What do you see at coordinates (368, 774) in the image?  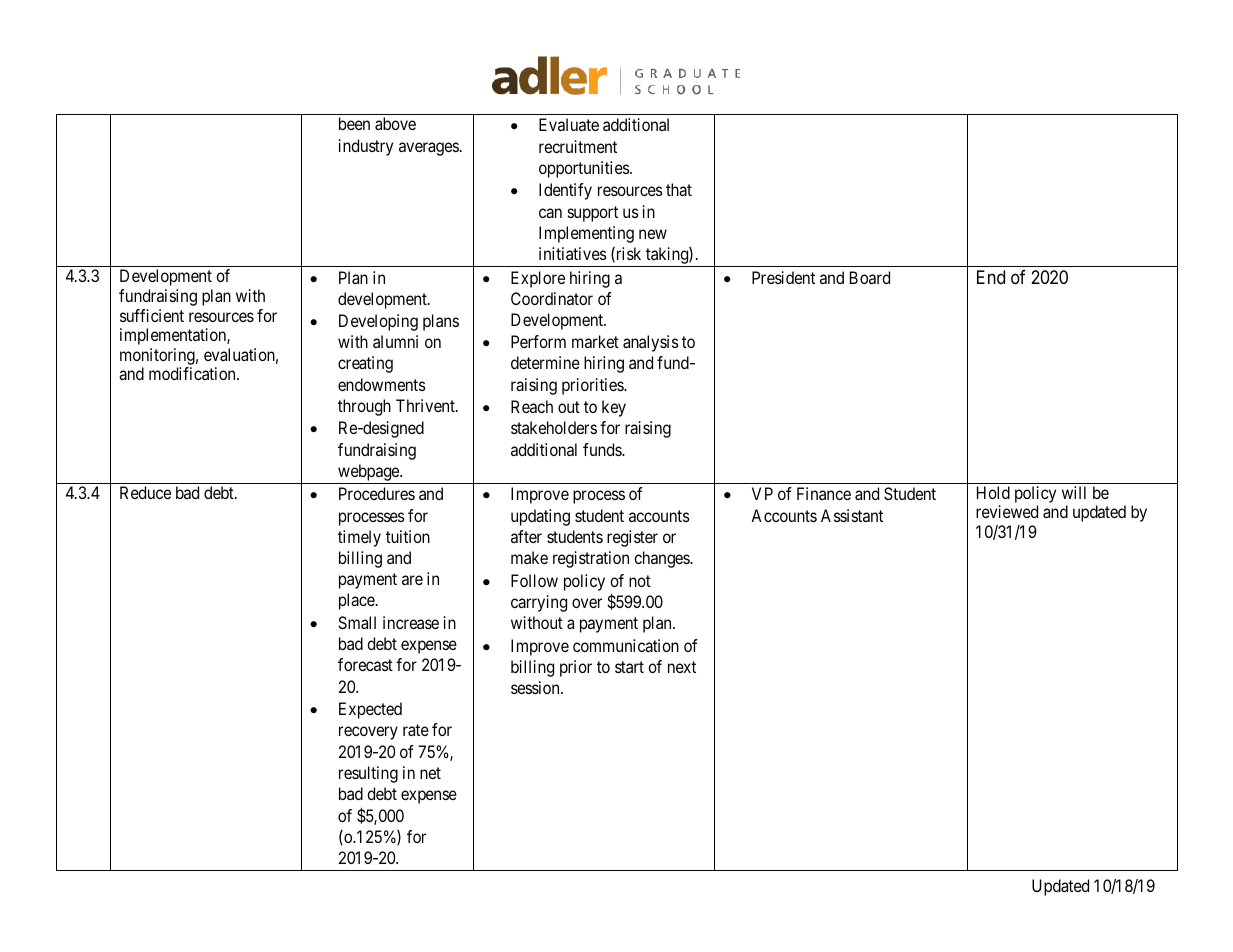 I see `resulting` at bounding box center [368, 774].
